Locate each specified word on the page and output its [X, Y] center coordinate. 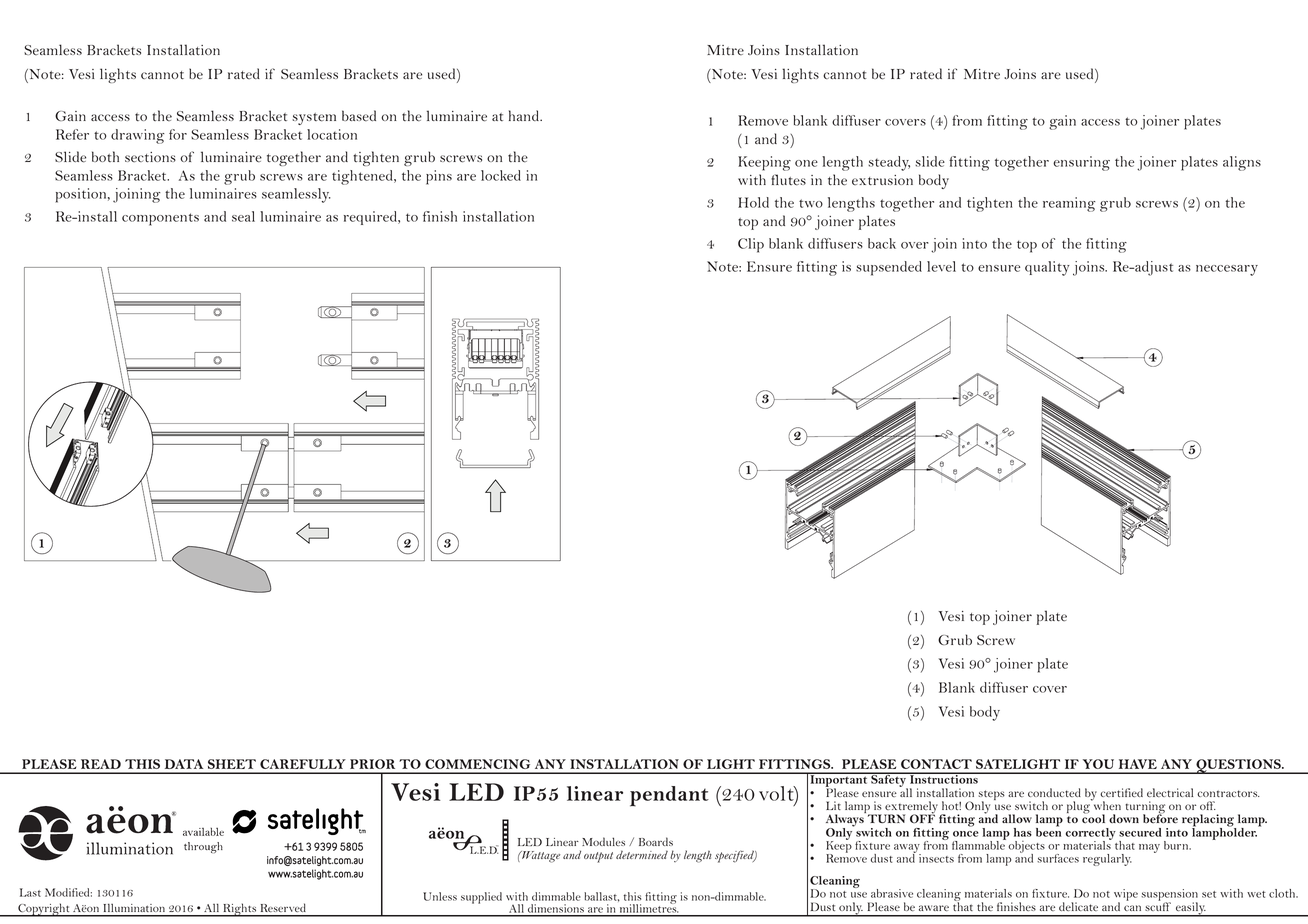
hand [525, 115]
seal [243, 216]
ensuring [1081, 163]
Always [846, 820]
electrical [1170, 792]
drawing [137, 136]
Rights [240, 910]
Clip [751, 245]
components [160, 219]
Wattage [540, 857]
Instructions [944, 778]
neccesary [1227, 270]
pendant [669, 796]
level [941, 266]
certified [1121, 792]
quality [1047, 268]
